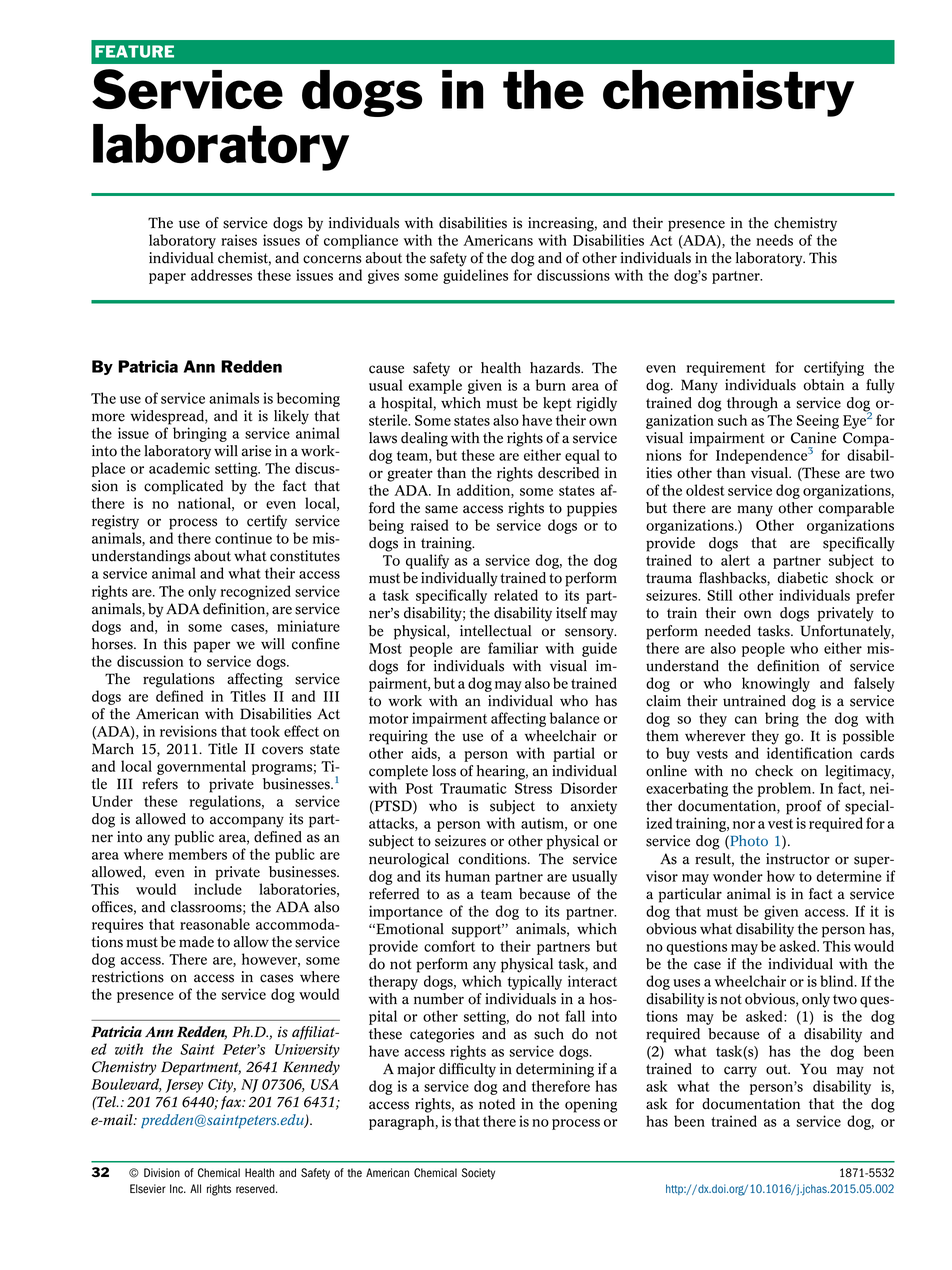  What do you see at coordinates (113, 644) in the screenshot?
I see `horses` at bounding box center [113, 644].
